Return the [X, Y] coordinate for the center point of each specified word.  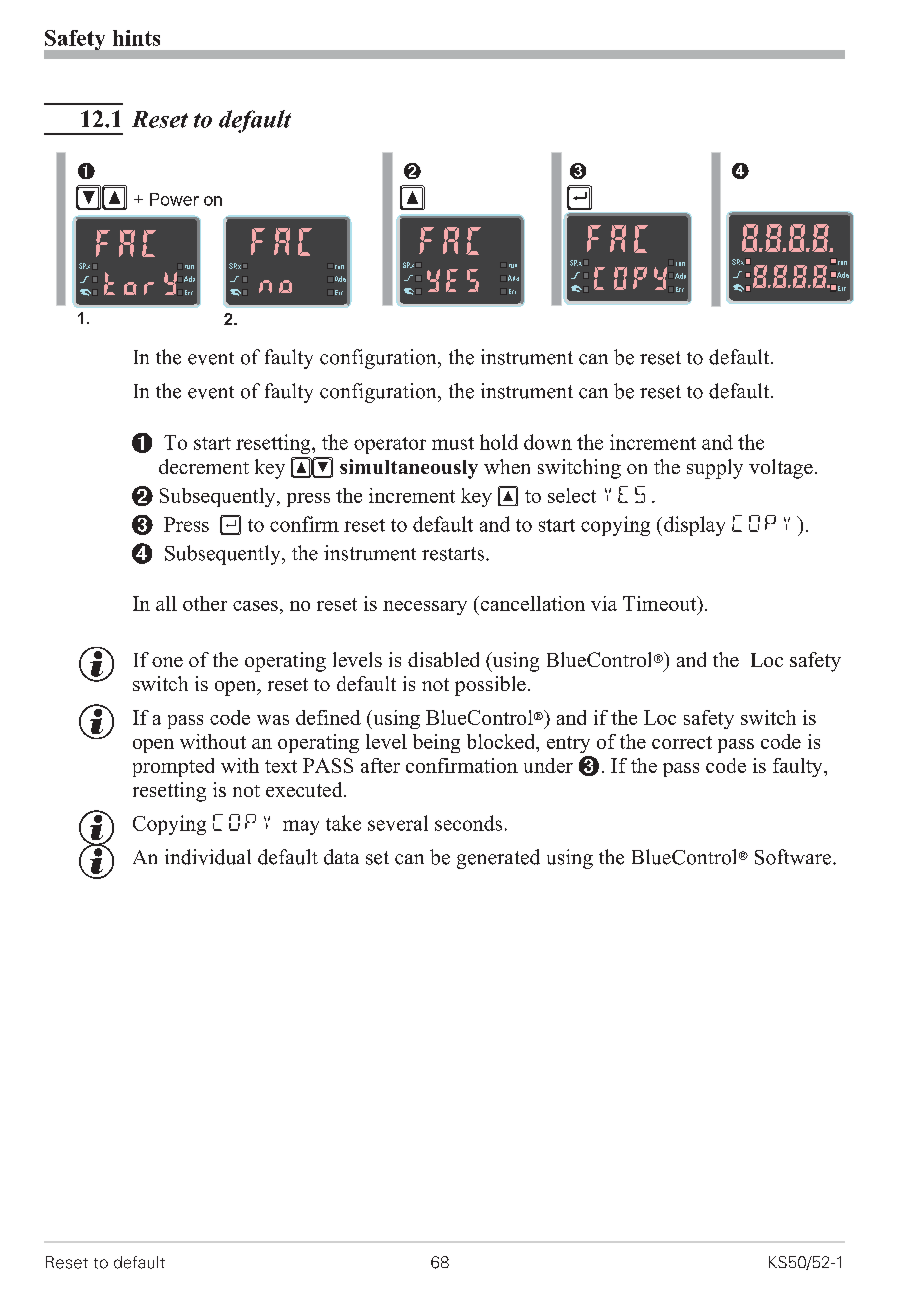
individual [208, 857]
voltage [781, 469]
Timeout [661, 605]
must [453, 443]
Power [174, 199]
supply [715, 469]
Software [794, 857]
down [548, 442]
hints [136, 38]
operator [390, 445]
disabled [443, 659]
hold [499, 442]
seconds [468, 823]
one [167, 662]
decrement [204, 466]
